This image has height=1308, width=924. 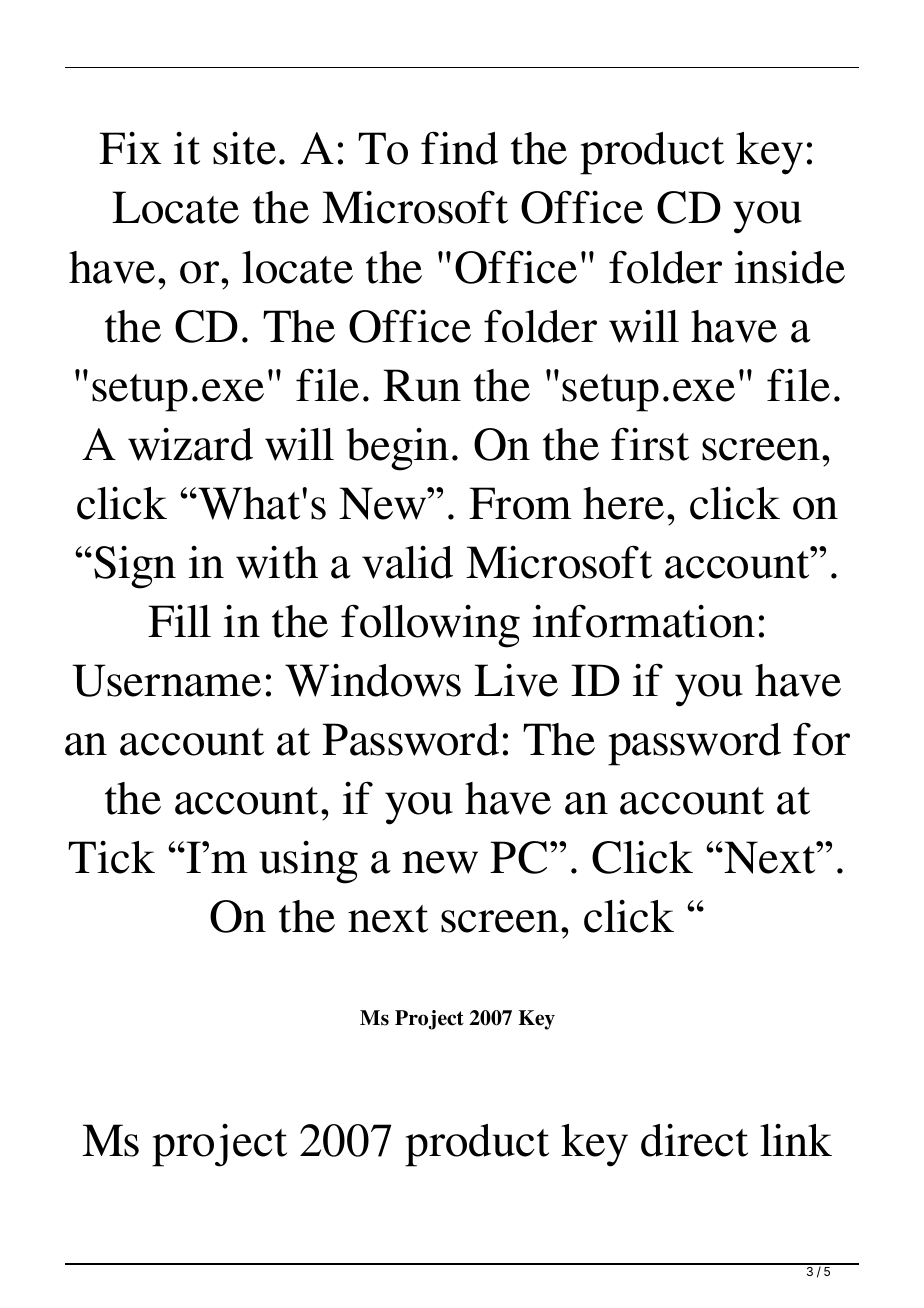 I want to click on first, so click(x=650, y=444).
